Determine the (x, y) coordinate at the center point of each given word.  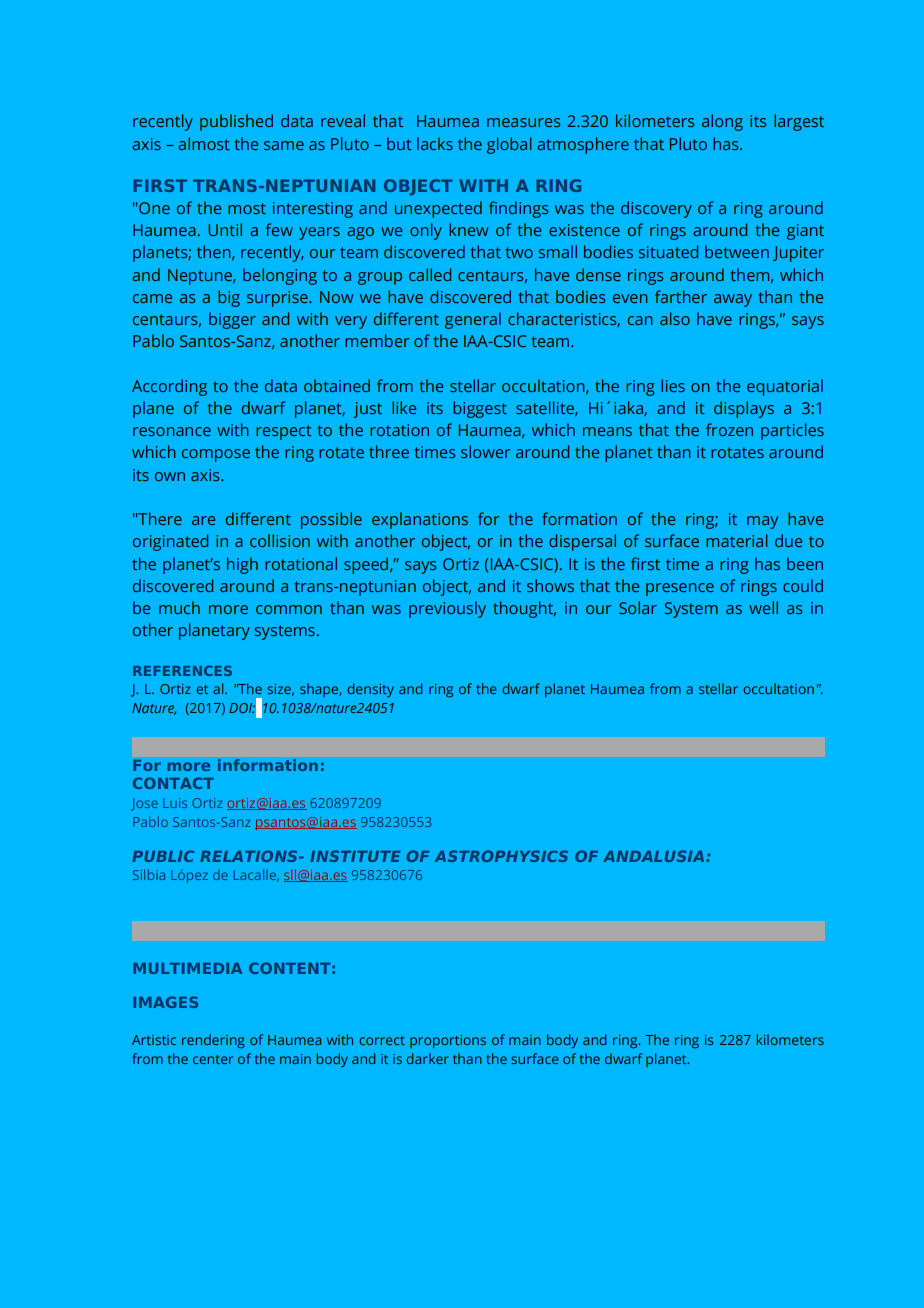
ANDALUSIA (655, 856)
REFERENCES (182, 671)
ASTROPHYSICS (501, 856)
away (733, 300)
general (473, 320)
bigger (232, 320)
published (236, 122)
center (213, 1059)
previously (447, 609)
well (763, 607)
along (722, 122)
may (762, 522)
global (509, 145)
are (203, 520)
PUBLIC (163, 856)
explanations (420, 520)
